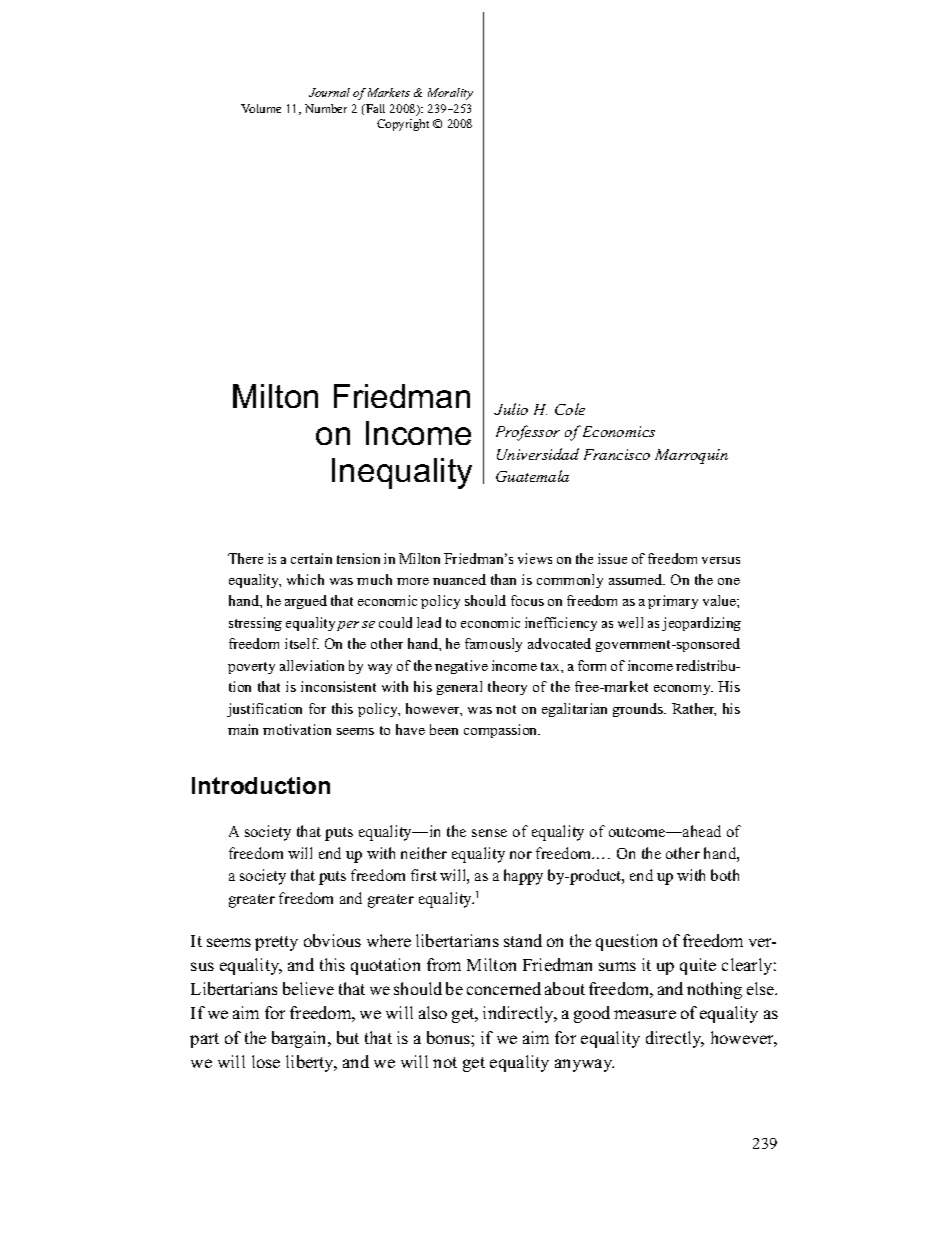  What do you see at coordinates (721, 560) in the screenshot?
I see `versus` at bounding box center [721, 560].
